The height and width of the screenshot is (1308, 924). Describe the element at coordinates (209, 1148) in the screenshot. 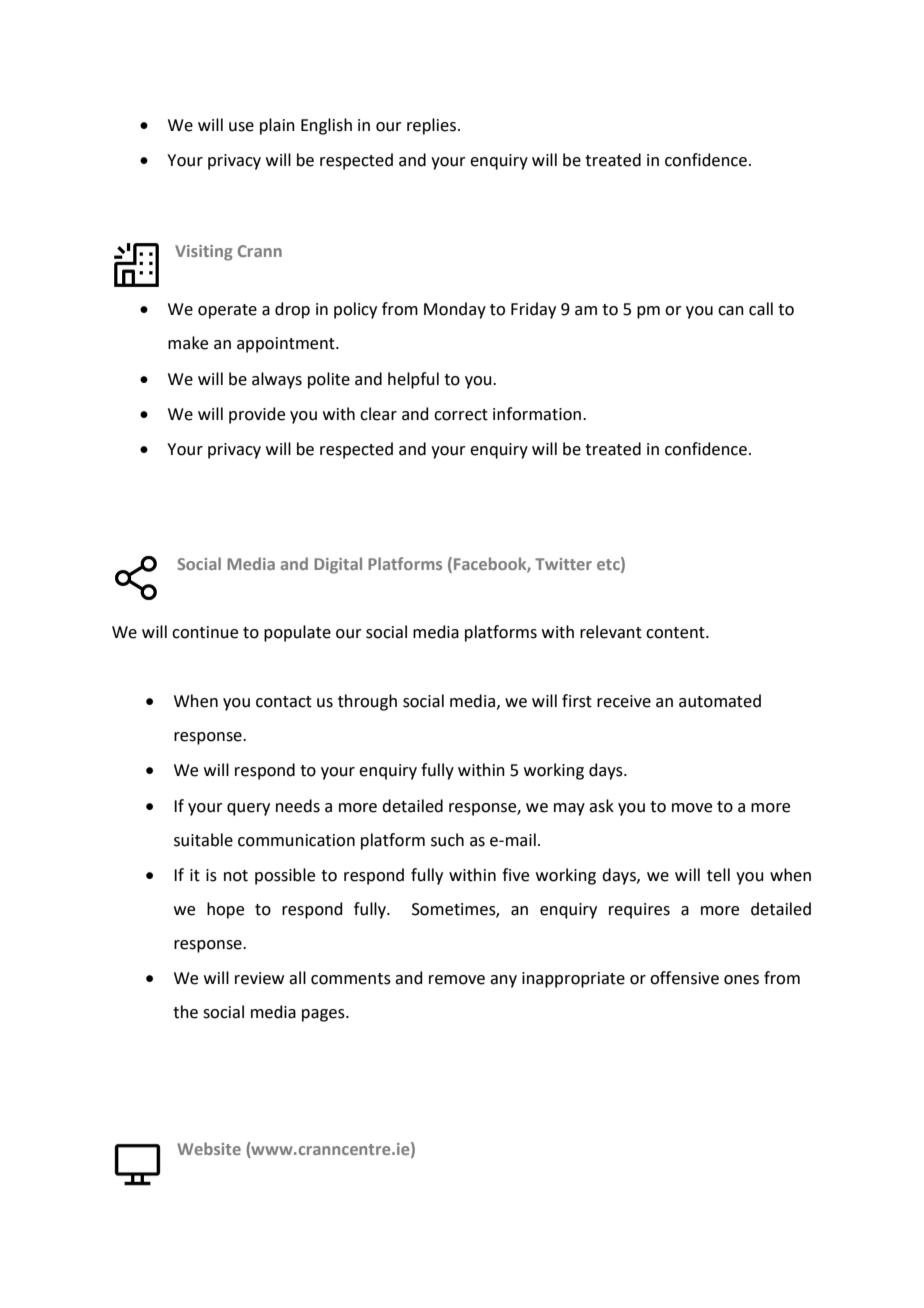

I see `Website` at that location.
